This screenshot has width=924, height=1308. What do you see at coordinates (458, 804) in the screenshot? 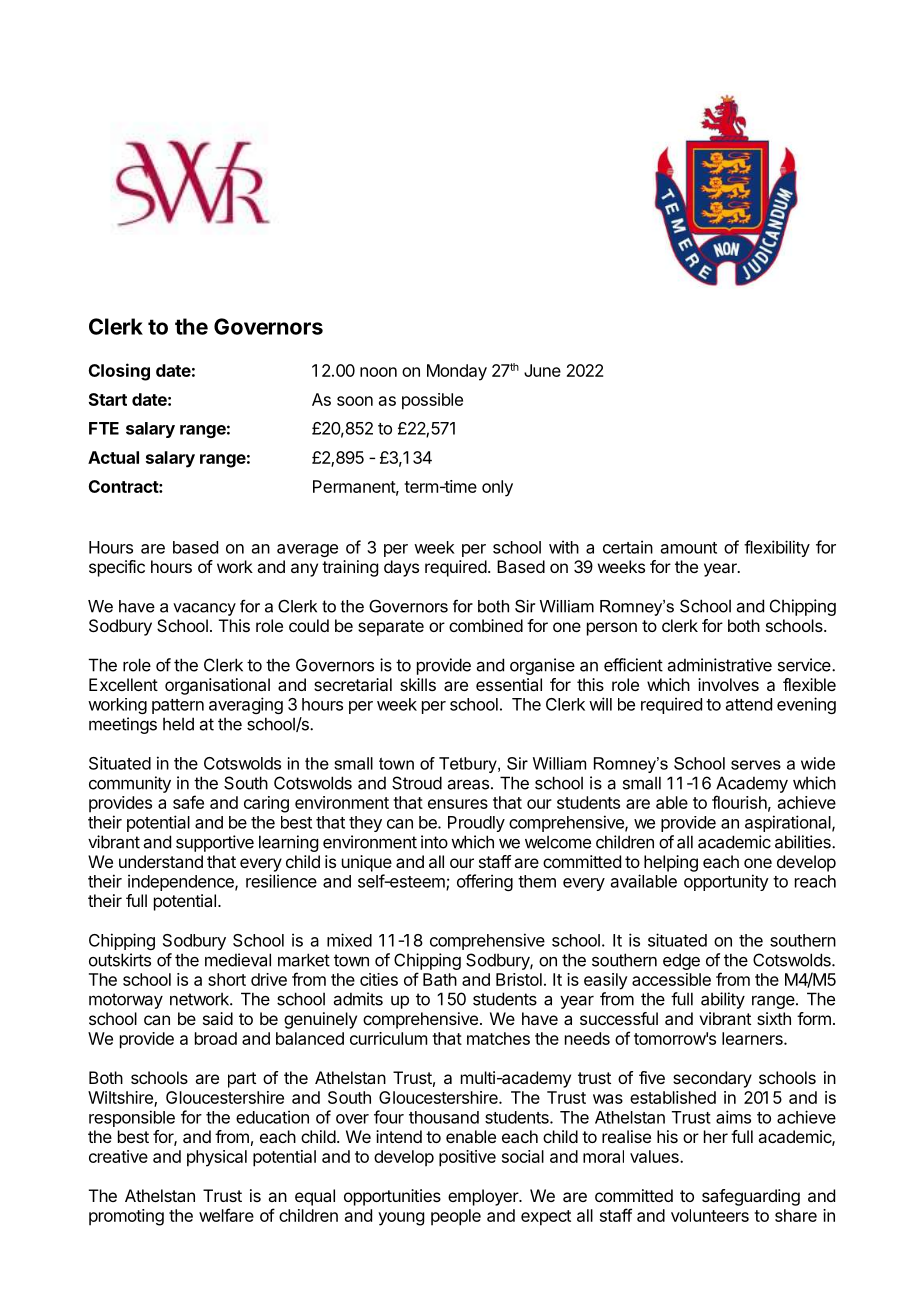
I see `ensures` at bounding box center [458, 804].
